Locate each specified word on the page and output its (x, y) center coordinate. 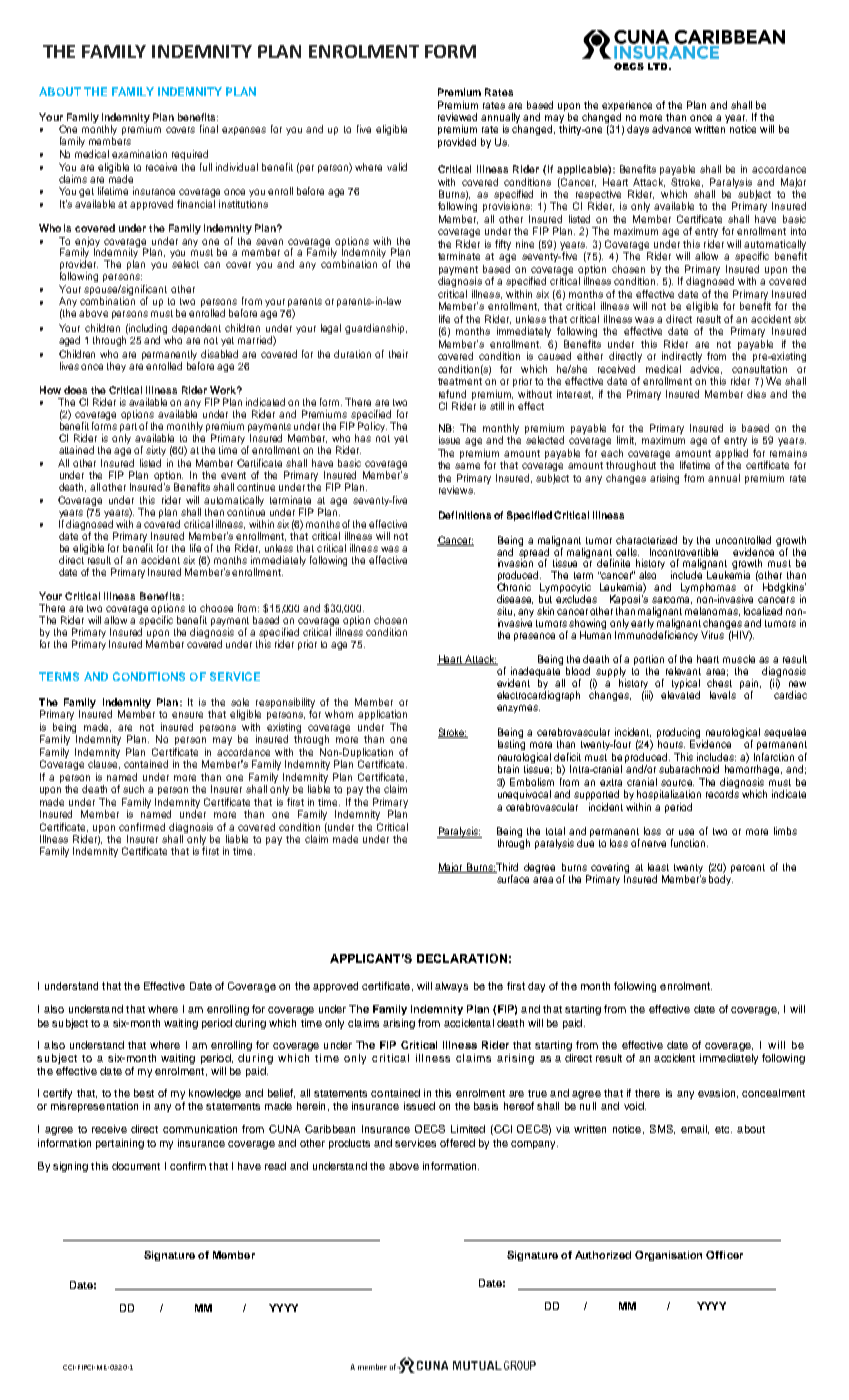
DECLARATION (462, 958)
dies (756, 394)
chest (719, 683)
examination (139, 154)
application (382, 715)
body (721, 880)
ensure (187, 715)
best (144, 1093)
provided (457, 143)
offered (457, 1143)
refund (452, 394)
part (128, 429)
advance (671, 129)
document (136, 1166)
